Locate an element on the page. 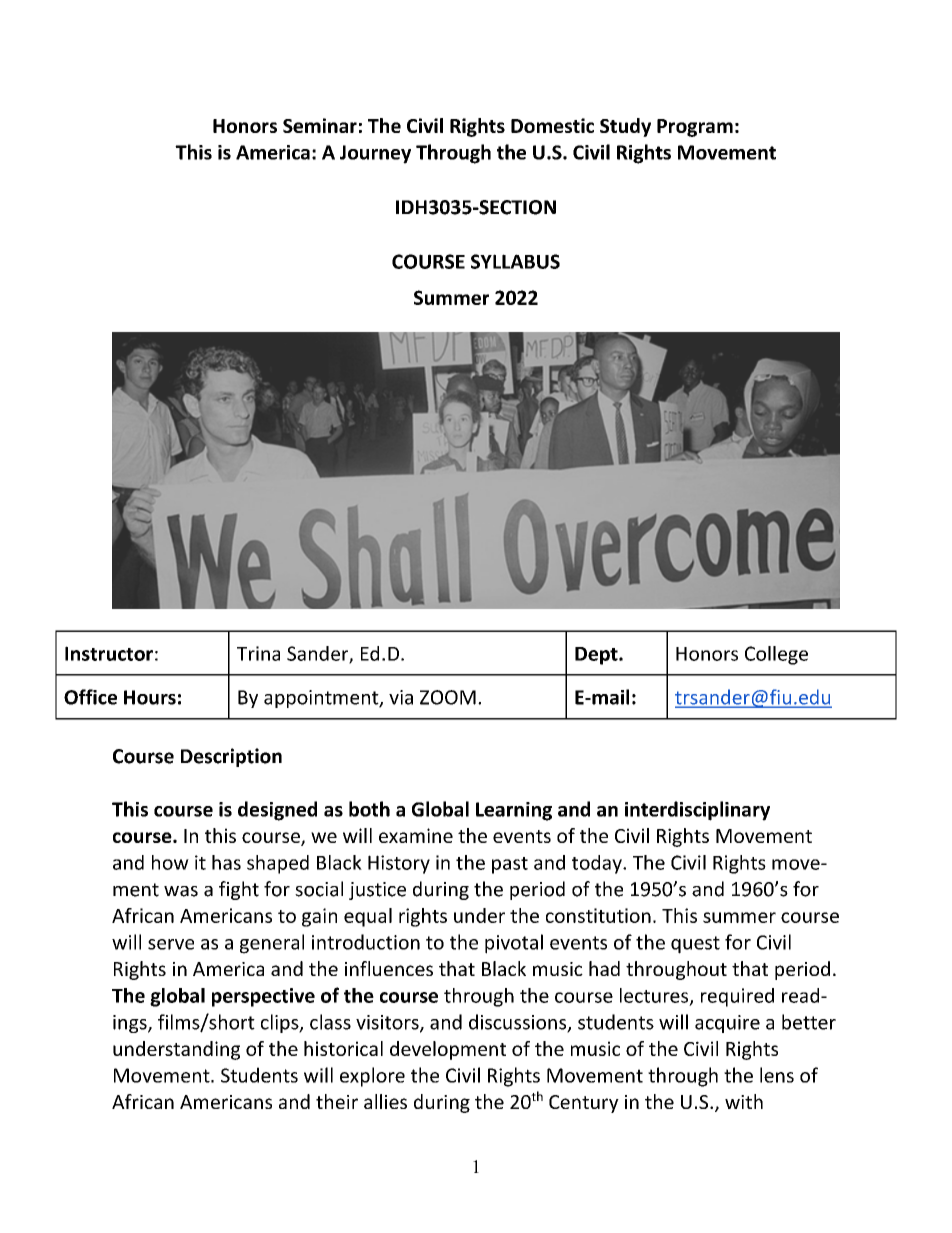 The height and width of the image is (1233, 952). with is located at coordinates (744, 1101).
